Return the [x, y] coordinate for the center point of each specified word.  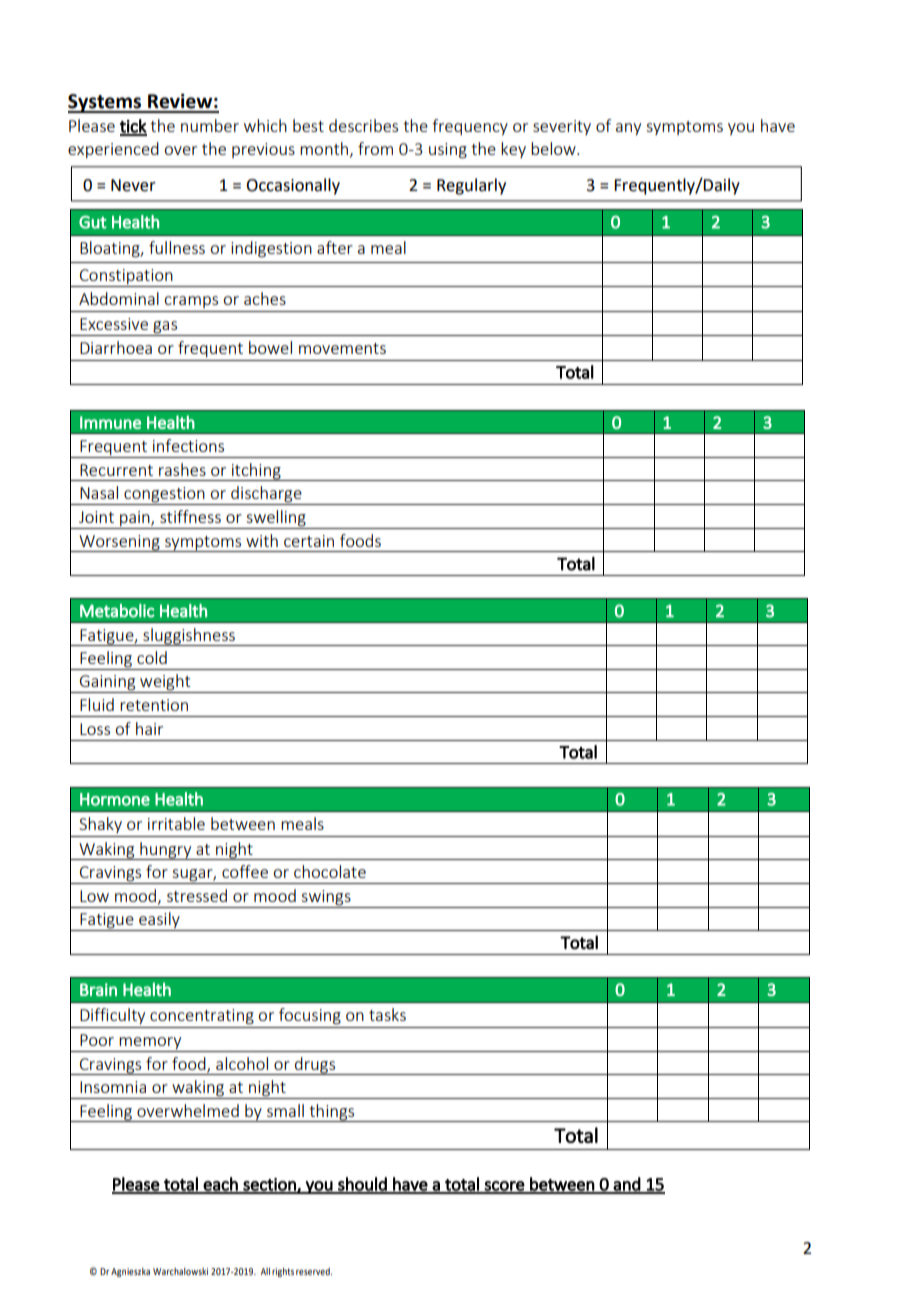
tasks [387, 1014]
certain [309, 541]
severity [562, 127]
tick [133, 127]
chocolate [330, 871]
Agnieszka [130, 1272]
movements [342, 348]
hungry [166, 851]
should [362, 1185]
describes [363, 125]
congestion [164, 496]
